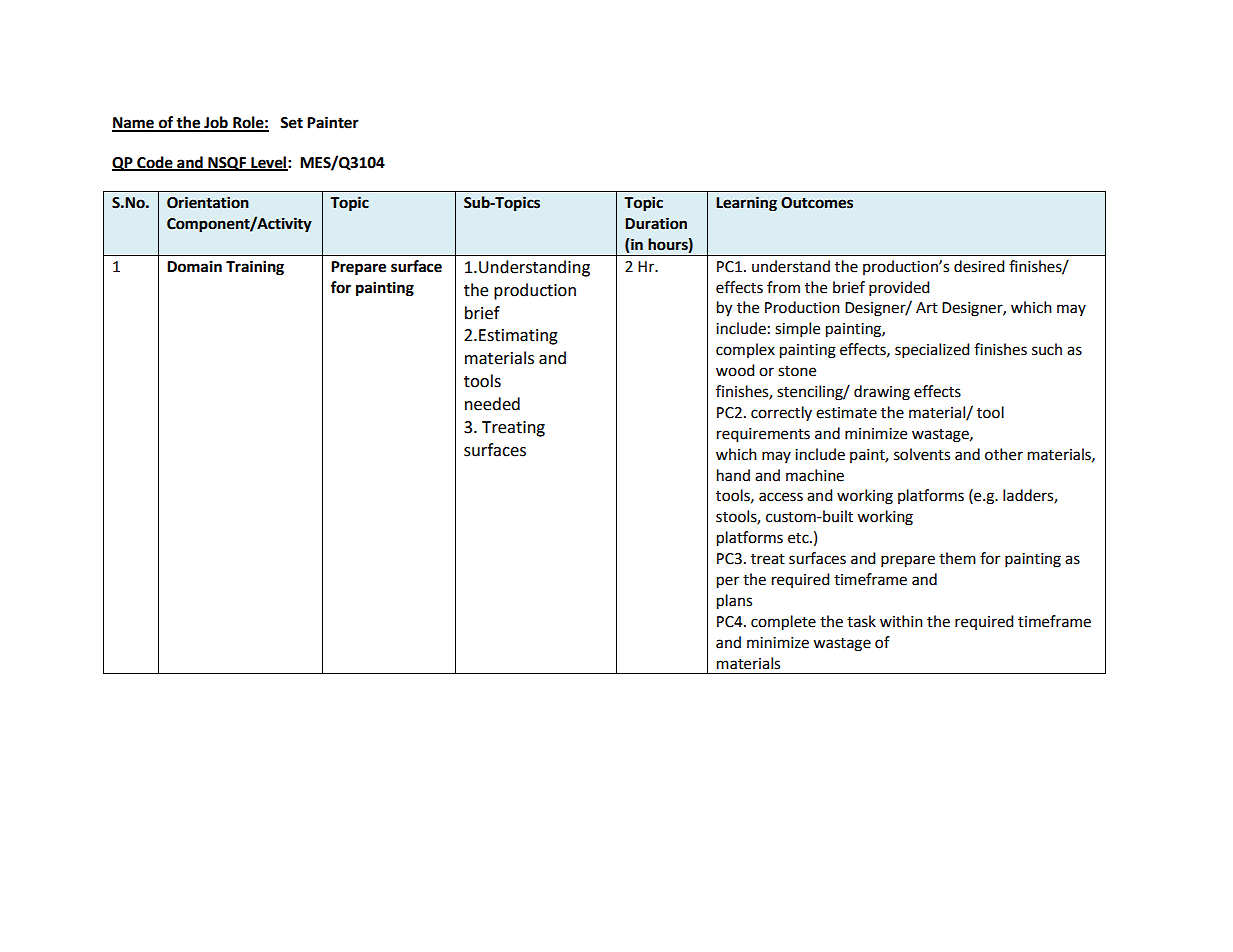 The image size is (1233, 952). What do you see at coordinates (817, 203) in the page?
I see `Outcomes` at bounding box center [817, 203].
